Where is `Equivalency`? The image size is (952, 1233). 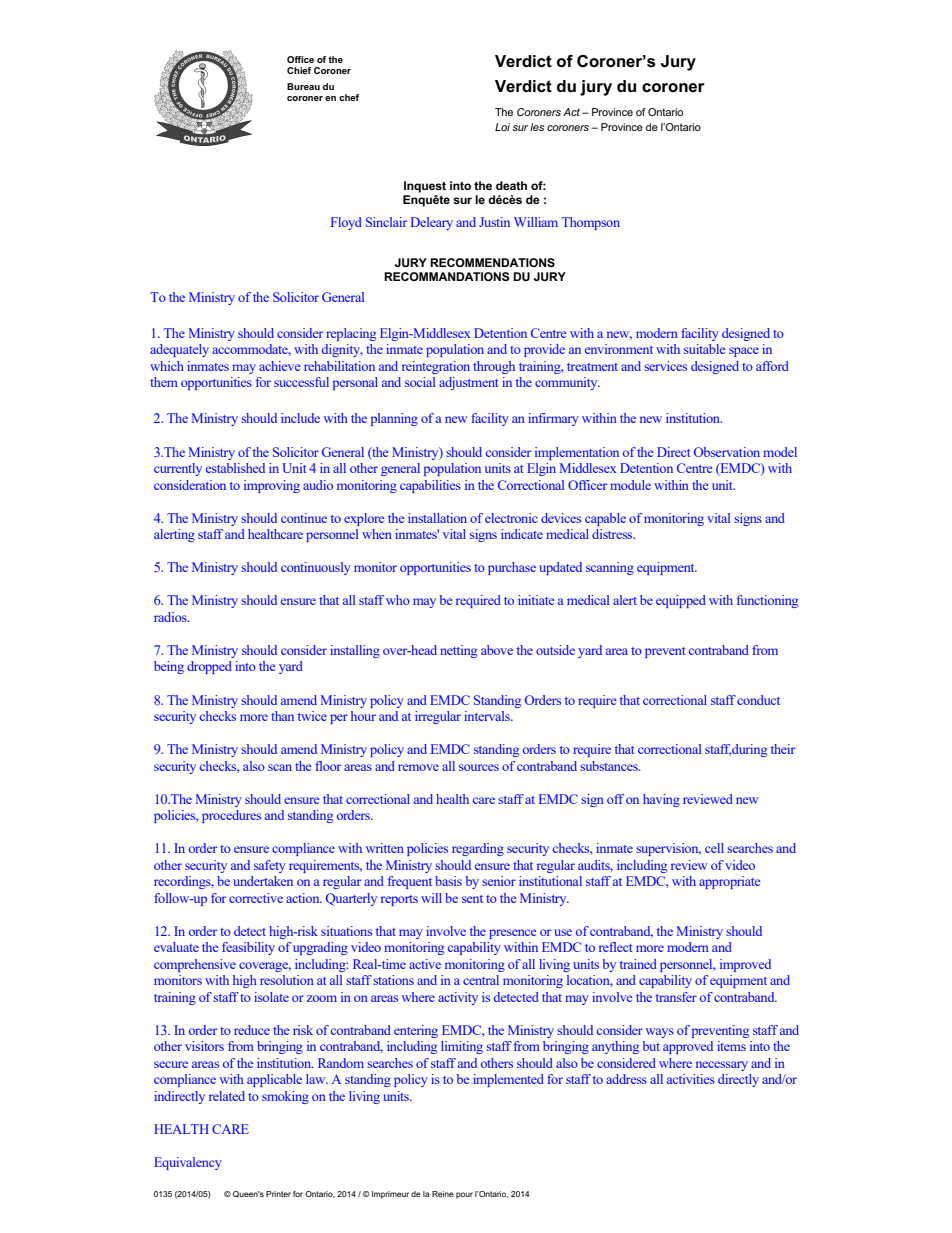
Equivalency is located at coordinates (188, 1163).
